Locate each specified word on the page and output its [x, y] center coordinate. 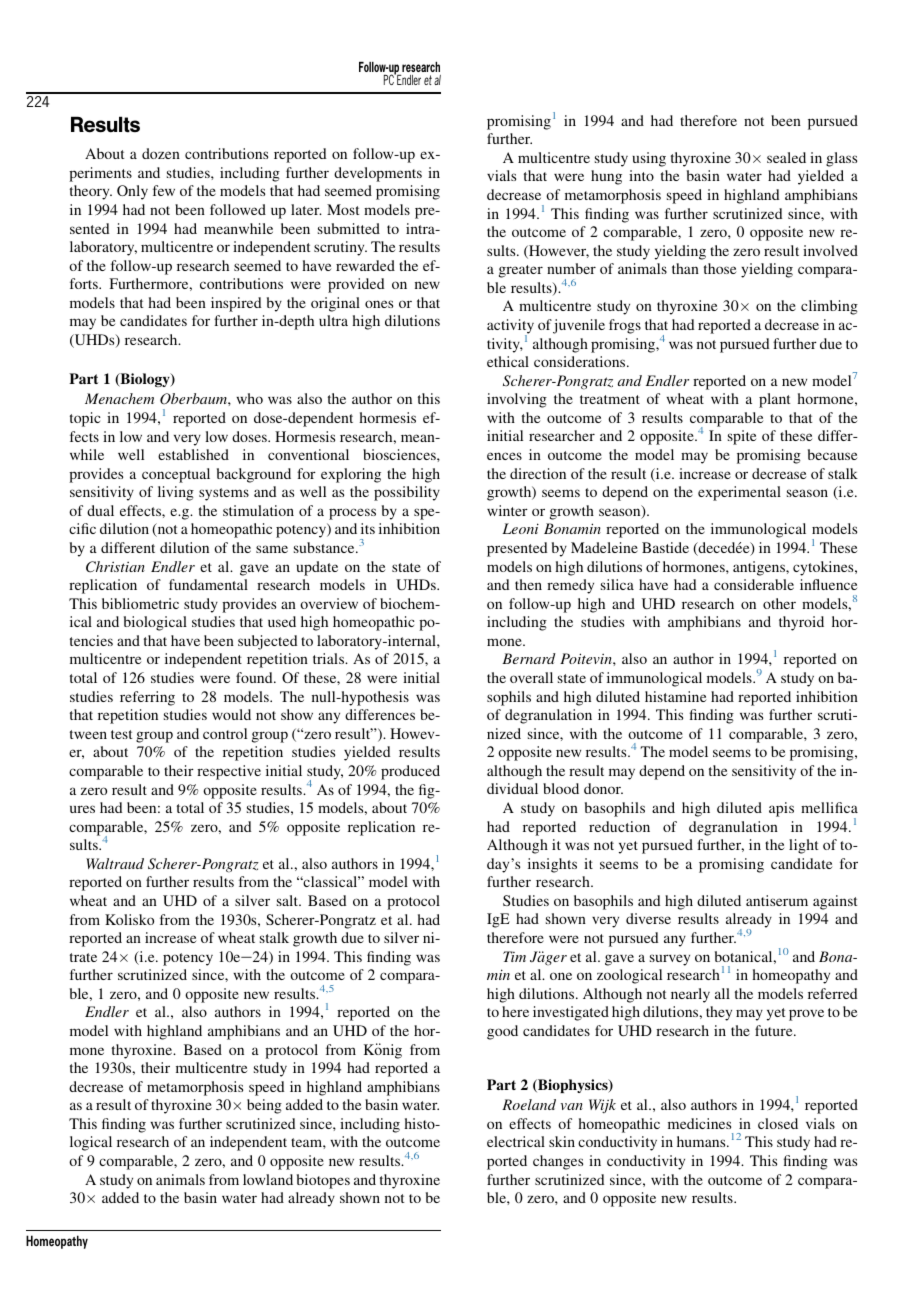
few [164, 190]
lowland [268, 1179]
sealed [786, 157]
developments [378, 174]
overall [531, 677]
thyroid [801, 623]
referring [147, 698]
